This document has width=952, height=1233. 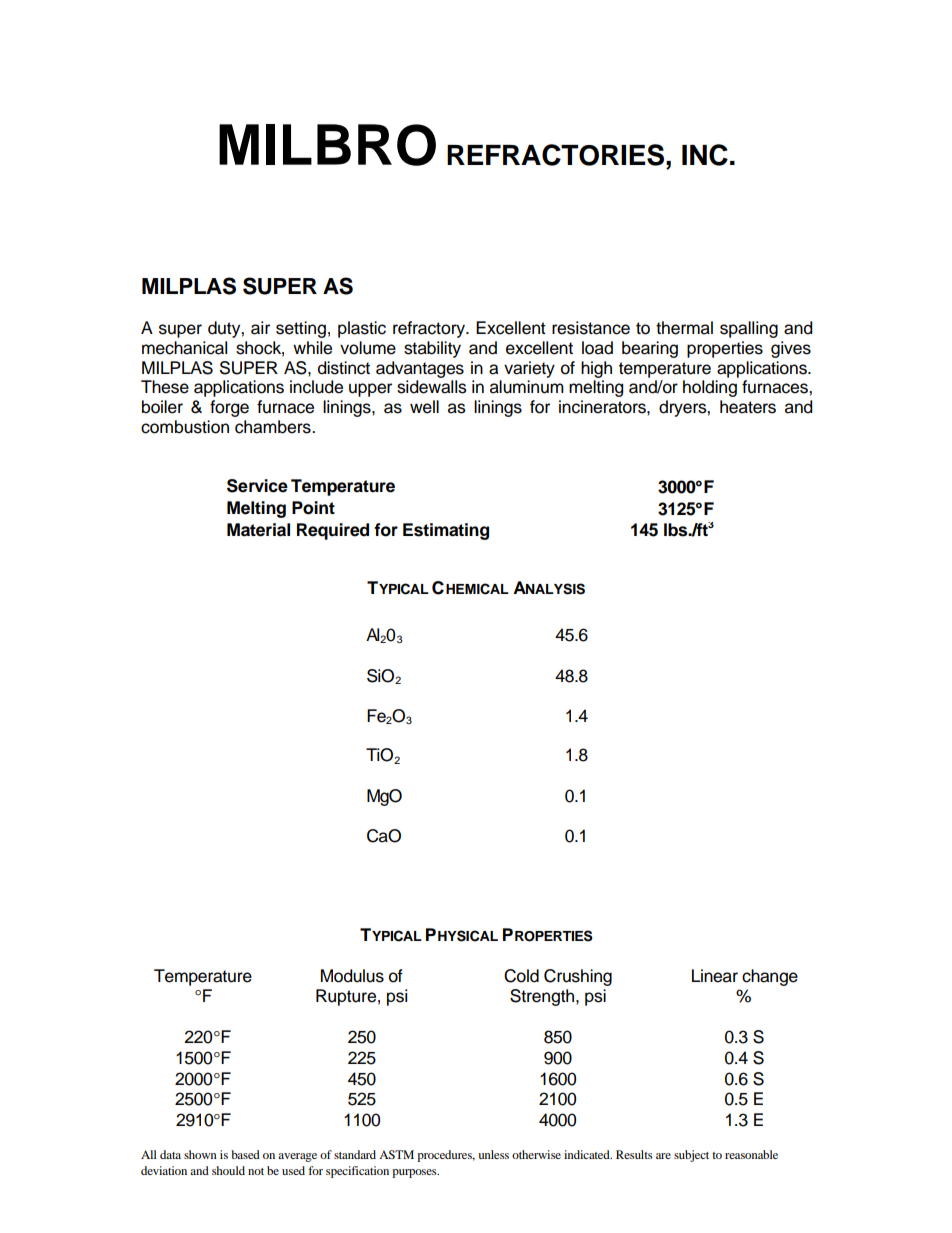 What do you see at coordinates (748, 407) in the document?
I see `heaters` at bounding box center [748, 407].
